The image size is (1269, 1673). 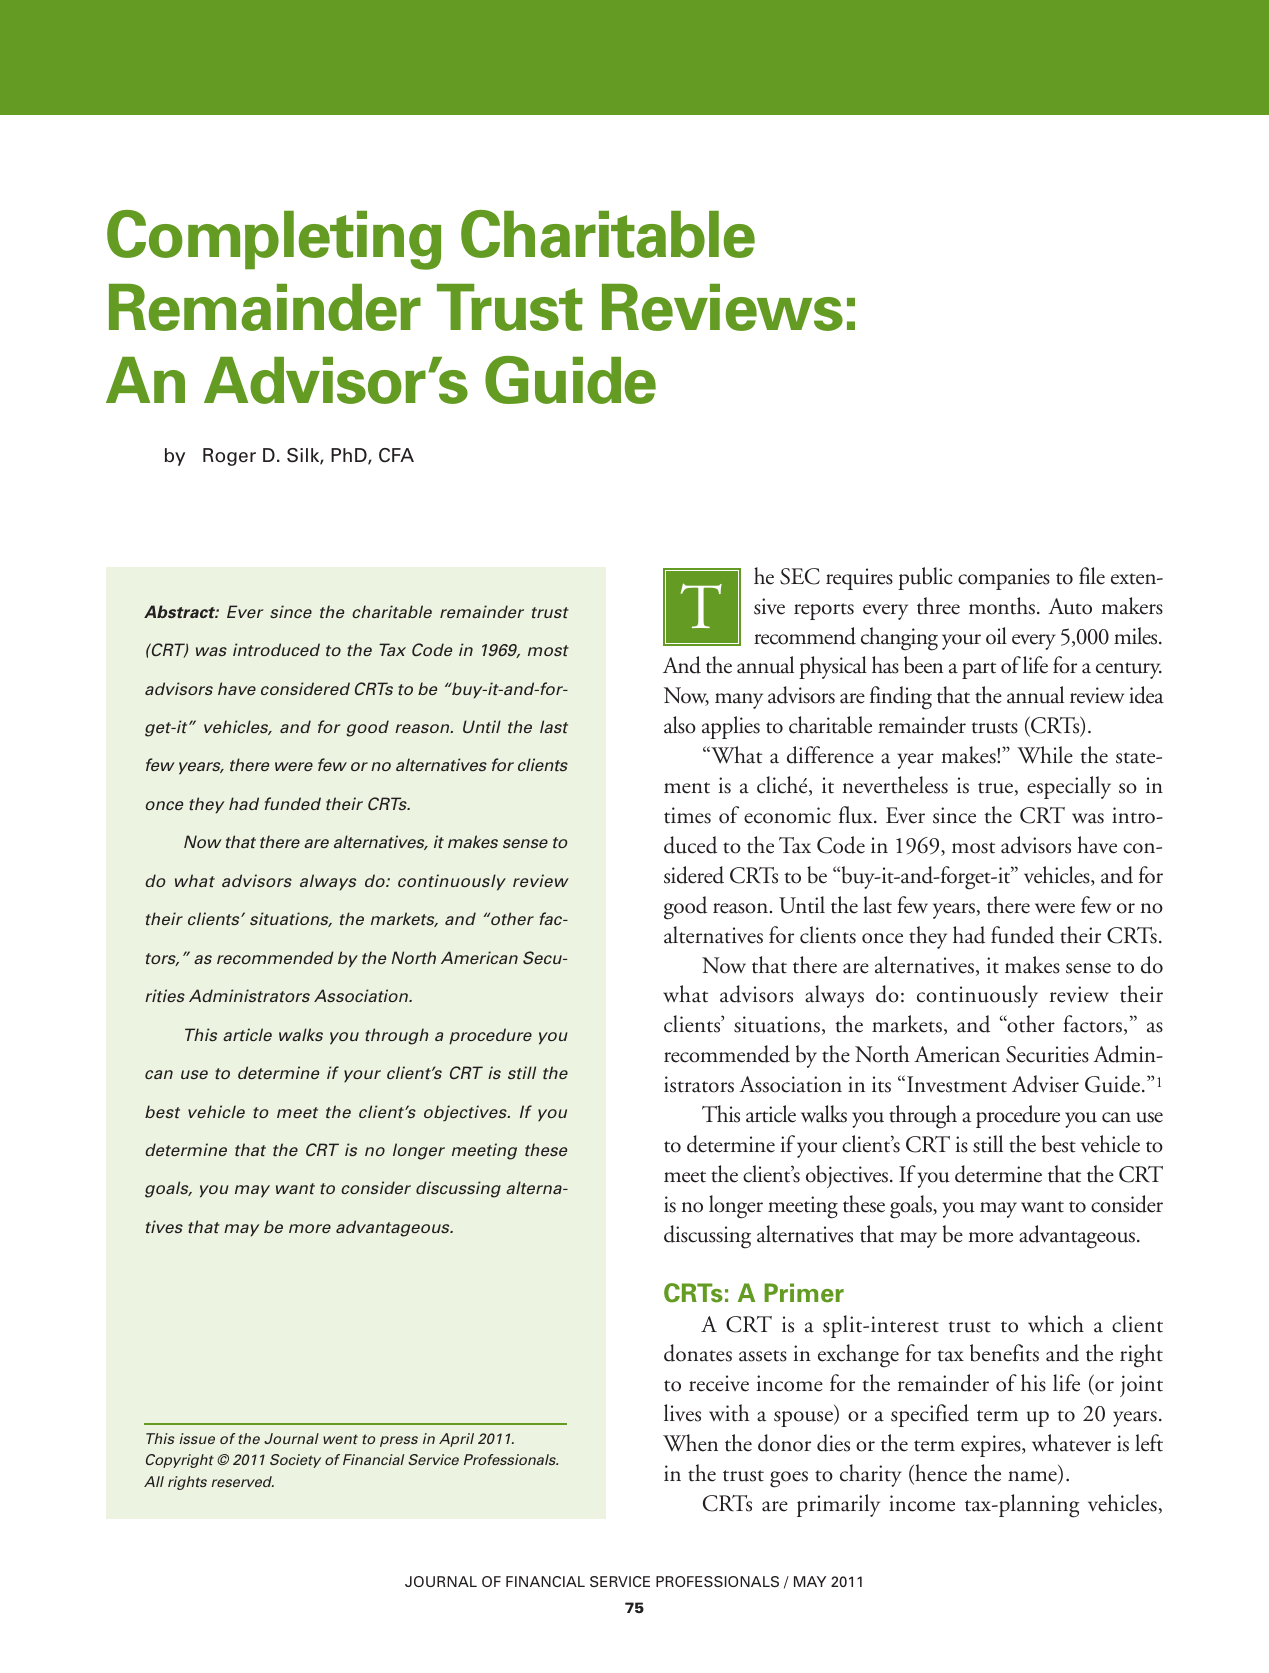 What do you see at coordinates (274, 240) in the document?
I see `Completing` at bounding box center [274, 240].
